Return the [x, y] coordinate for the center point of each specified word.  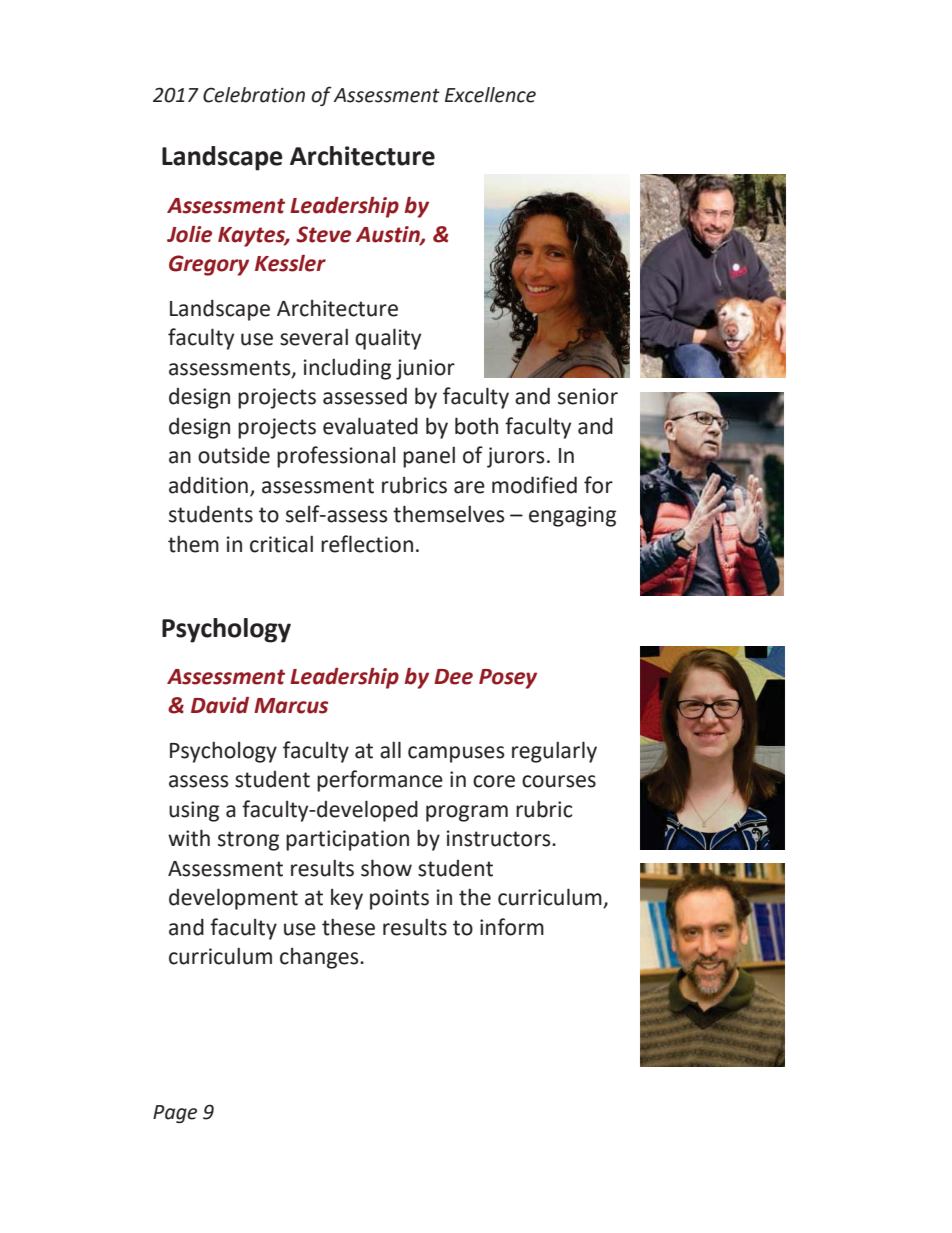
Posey [508, 679]
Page [175, 1114]
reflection [367, 544]
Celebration [254, 95]
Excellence [490, 95]
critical [281, 544]
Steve [323, 234]
